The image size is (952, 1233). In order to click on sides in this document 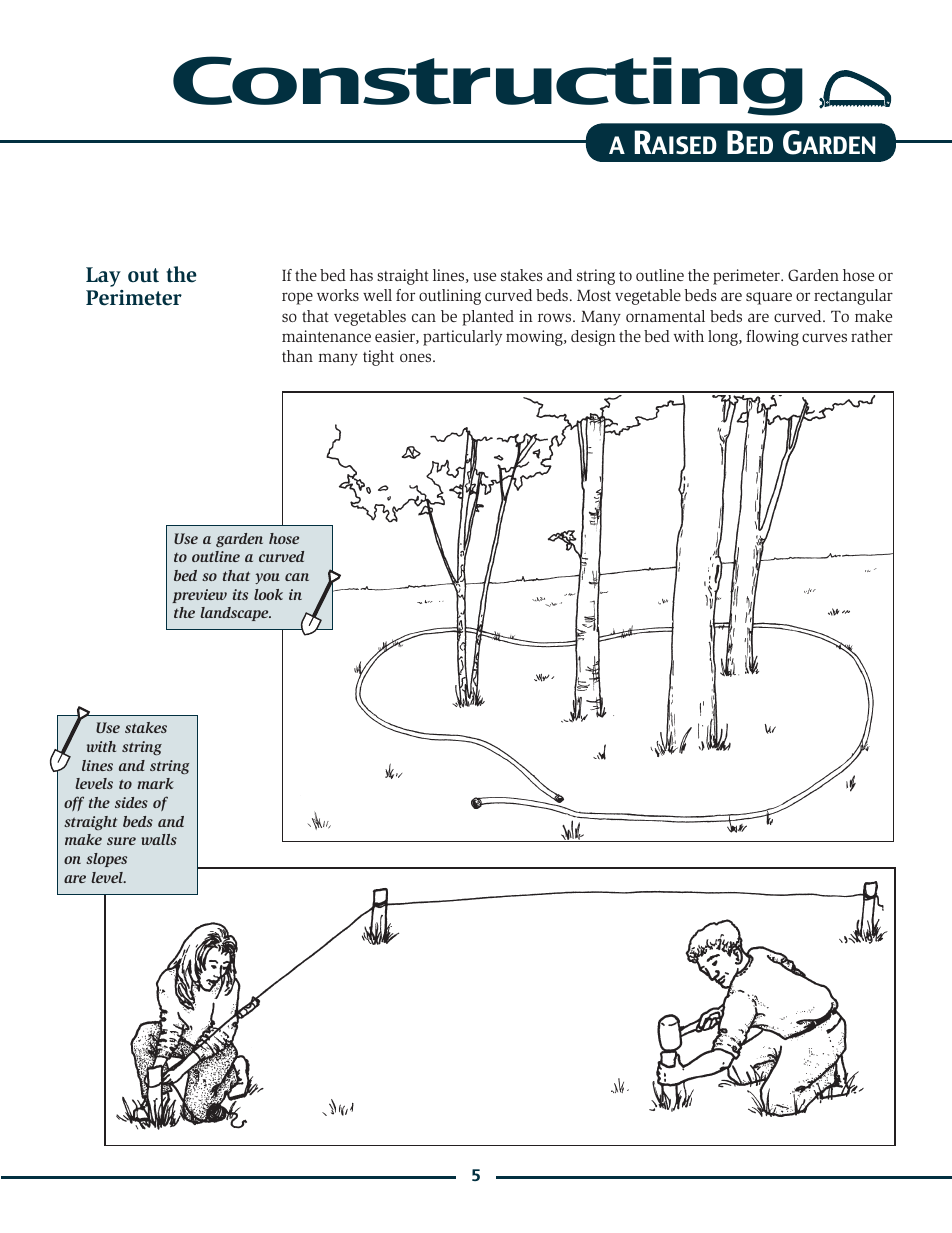, I will do `click(131, 802)`.
